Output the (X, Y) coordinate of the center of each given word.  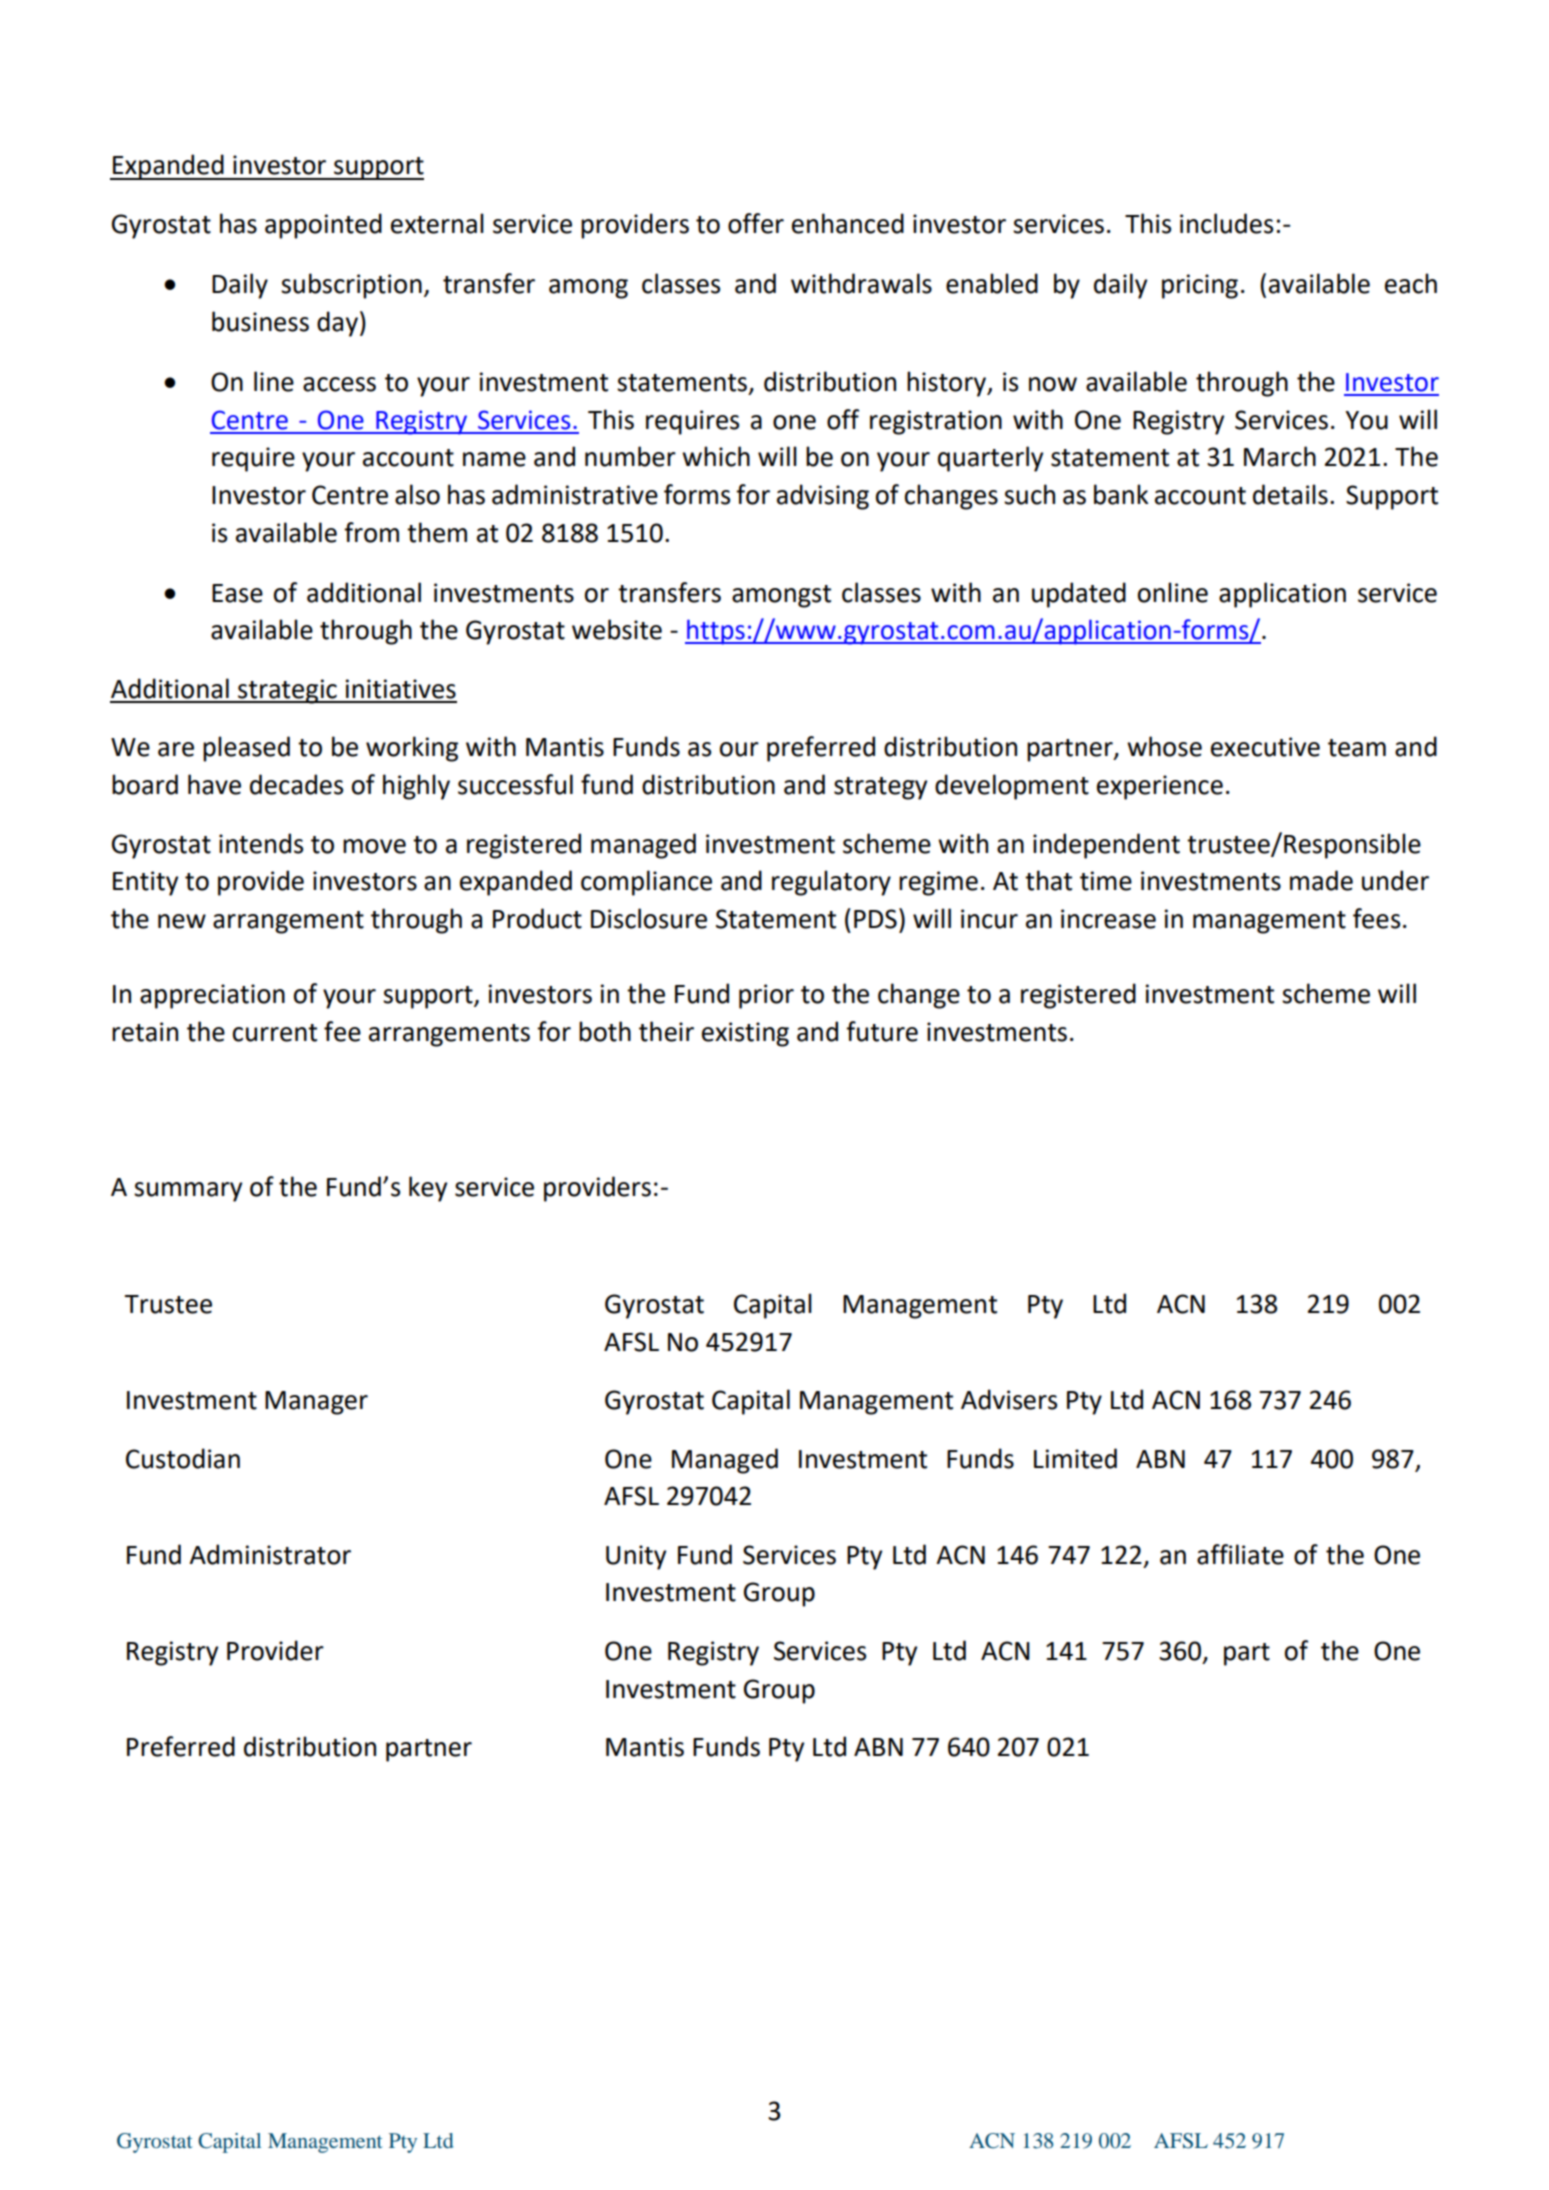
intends (261, 843)
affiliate (1240, 1554)
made (1321, 880)
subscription (351, 286)
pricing (1200, 286)
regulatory (831, 883)
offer (756, 223)
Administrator (270, 1554)
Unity (636, 1557)
